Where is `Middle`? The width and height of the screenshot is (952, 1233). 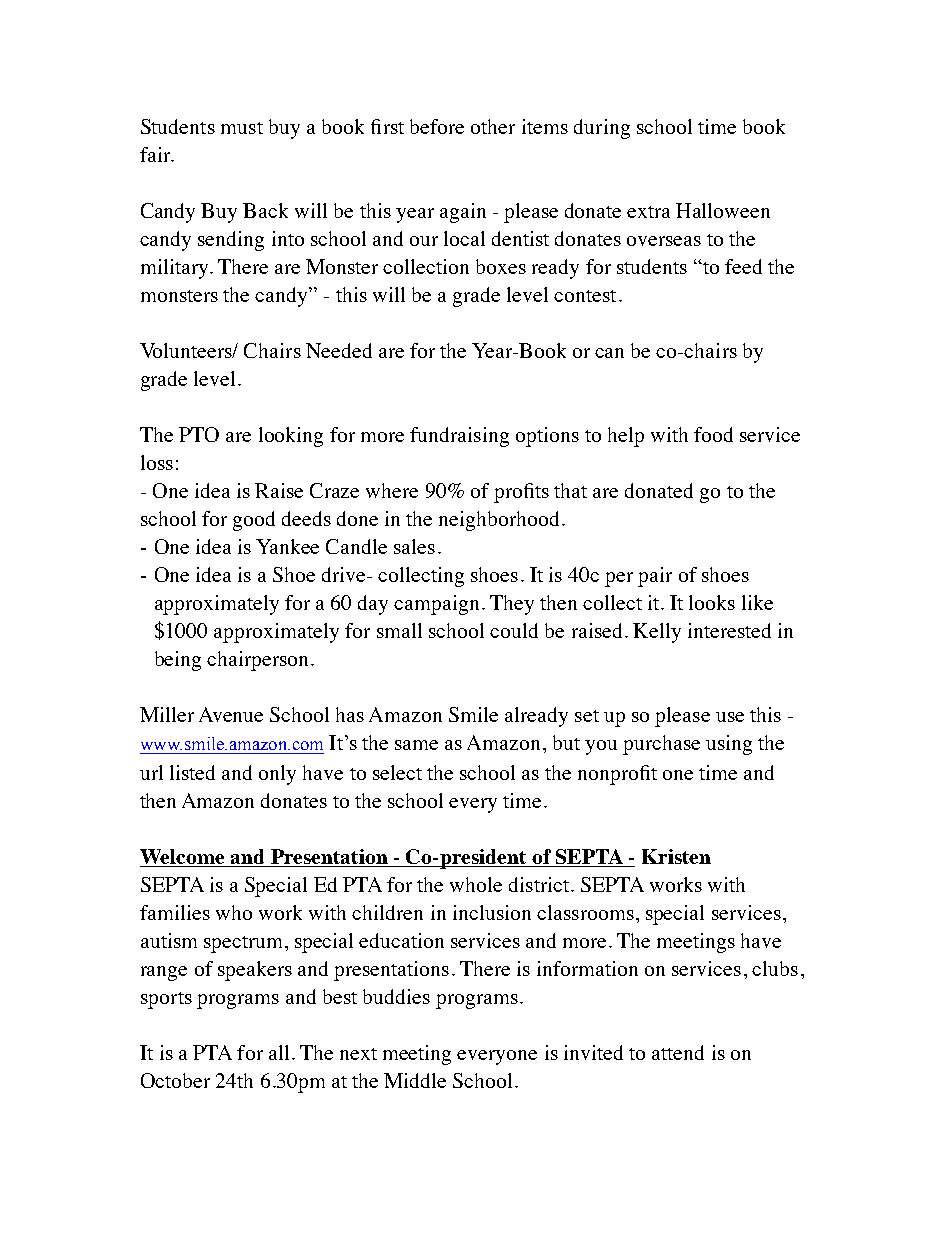 Middle is located at coordinates (415, 1080).
